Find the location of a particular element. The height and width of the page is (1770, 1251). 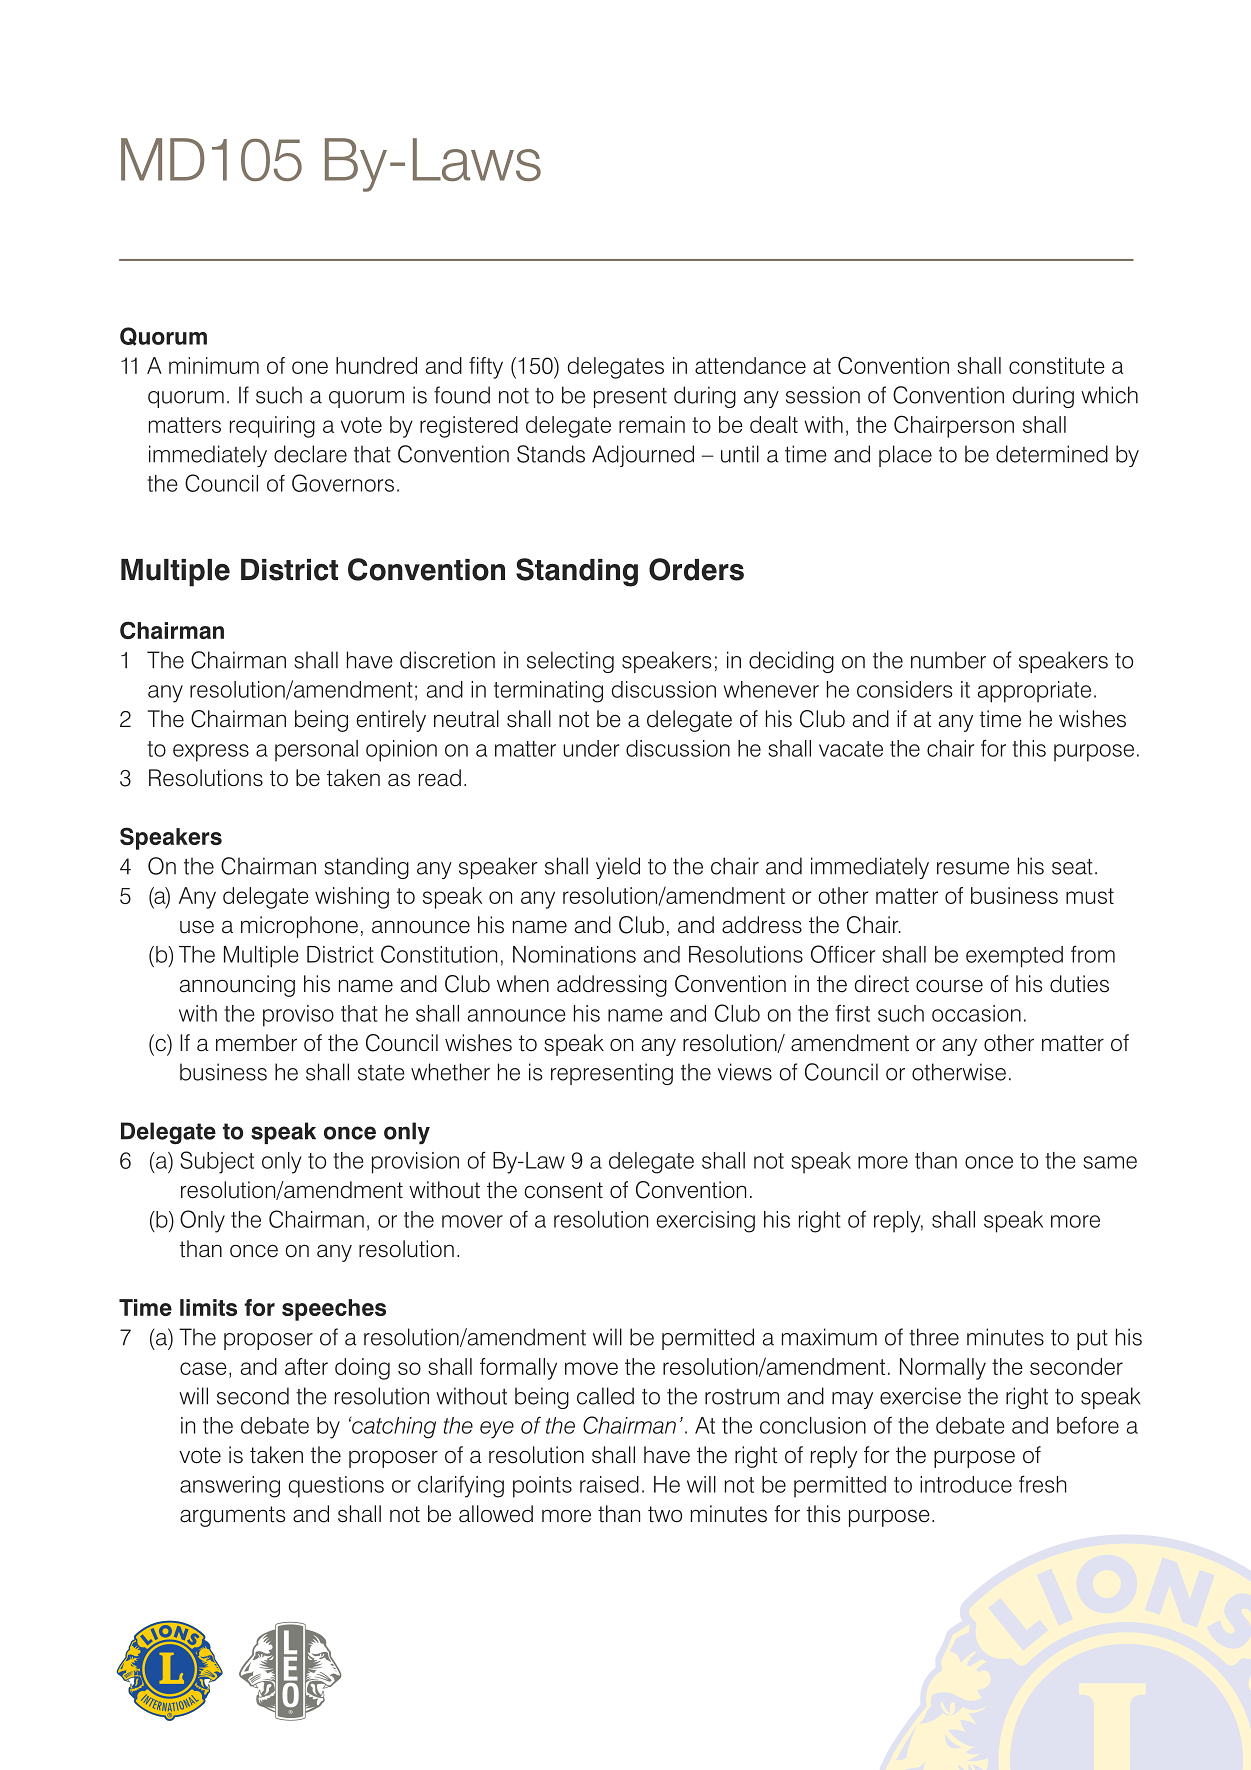

selecting is located at coordinates (570, 662).
